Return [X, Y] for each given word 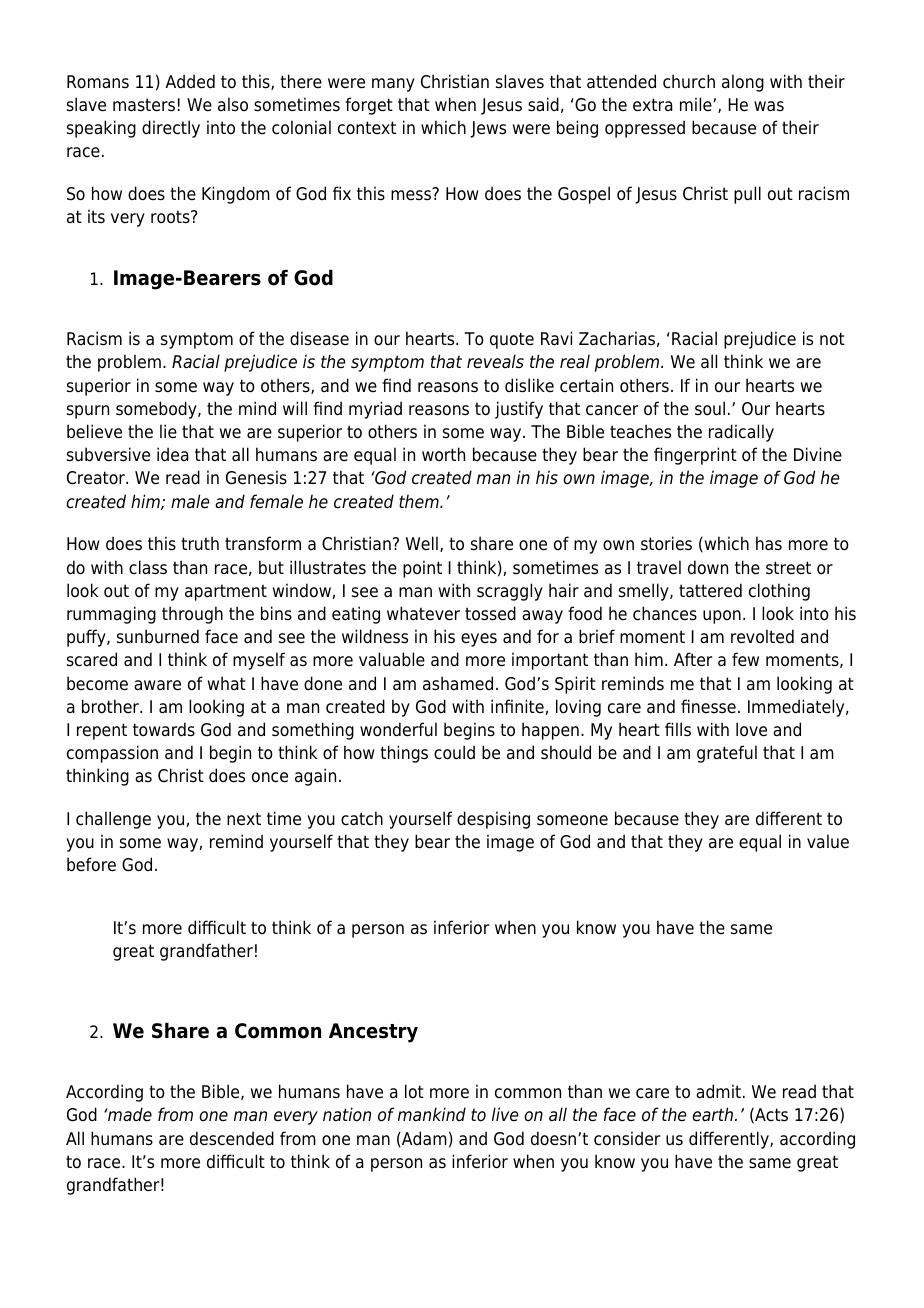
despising [493, 820]
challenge [113, 820]
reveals [495, 361]
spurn [88, 412]
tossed [490, 613]
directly [171, 129]
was [769, 106]
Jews [488, 129]
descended [232, 1138]
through [192, 615]
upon [722, 617]
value [828, 841]
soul [710, 408]
